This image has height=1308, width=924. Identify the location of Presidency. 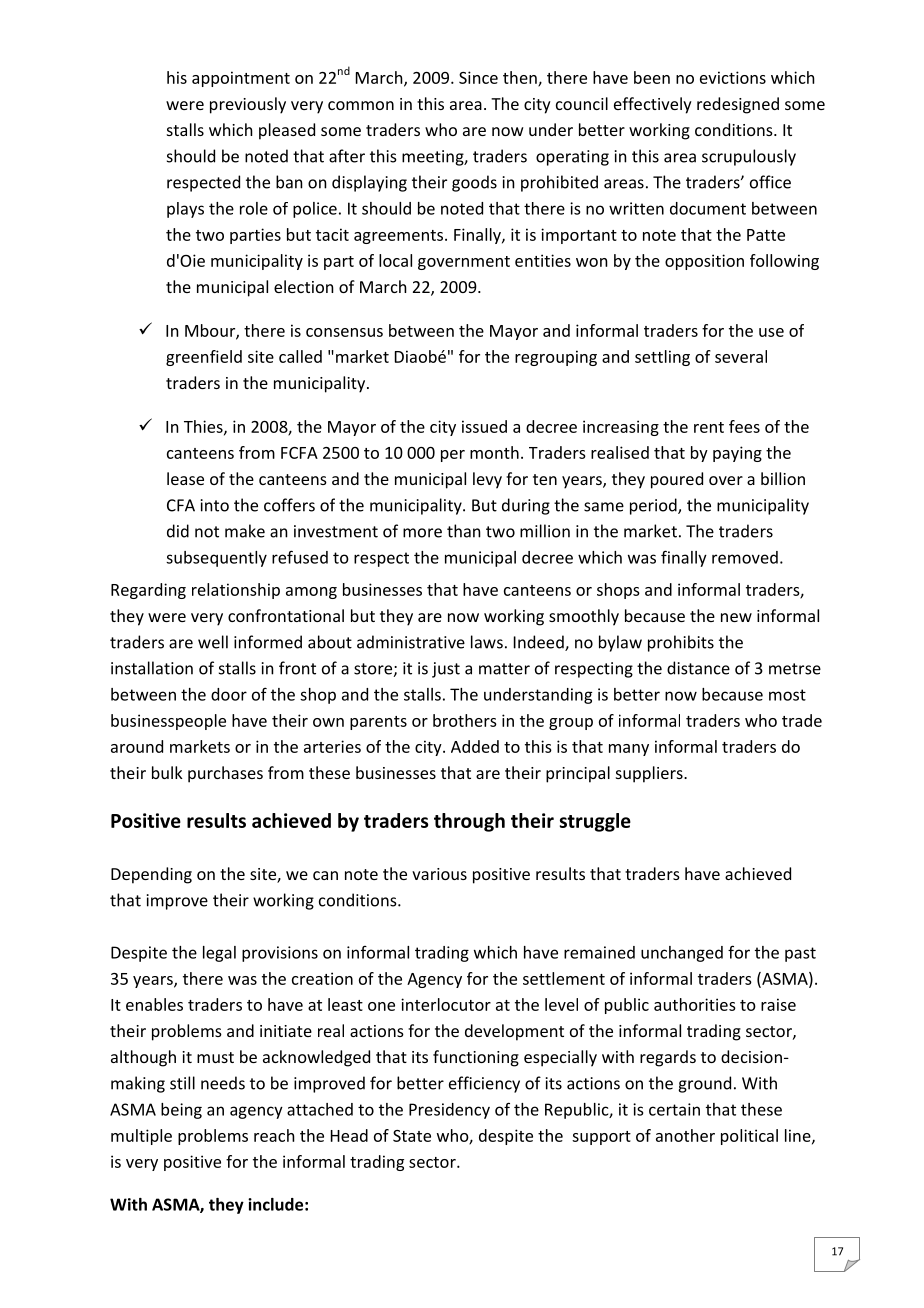
(449, 1111).
